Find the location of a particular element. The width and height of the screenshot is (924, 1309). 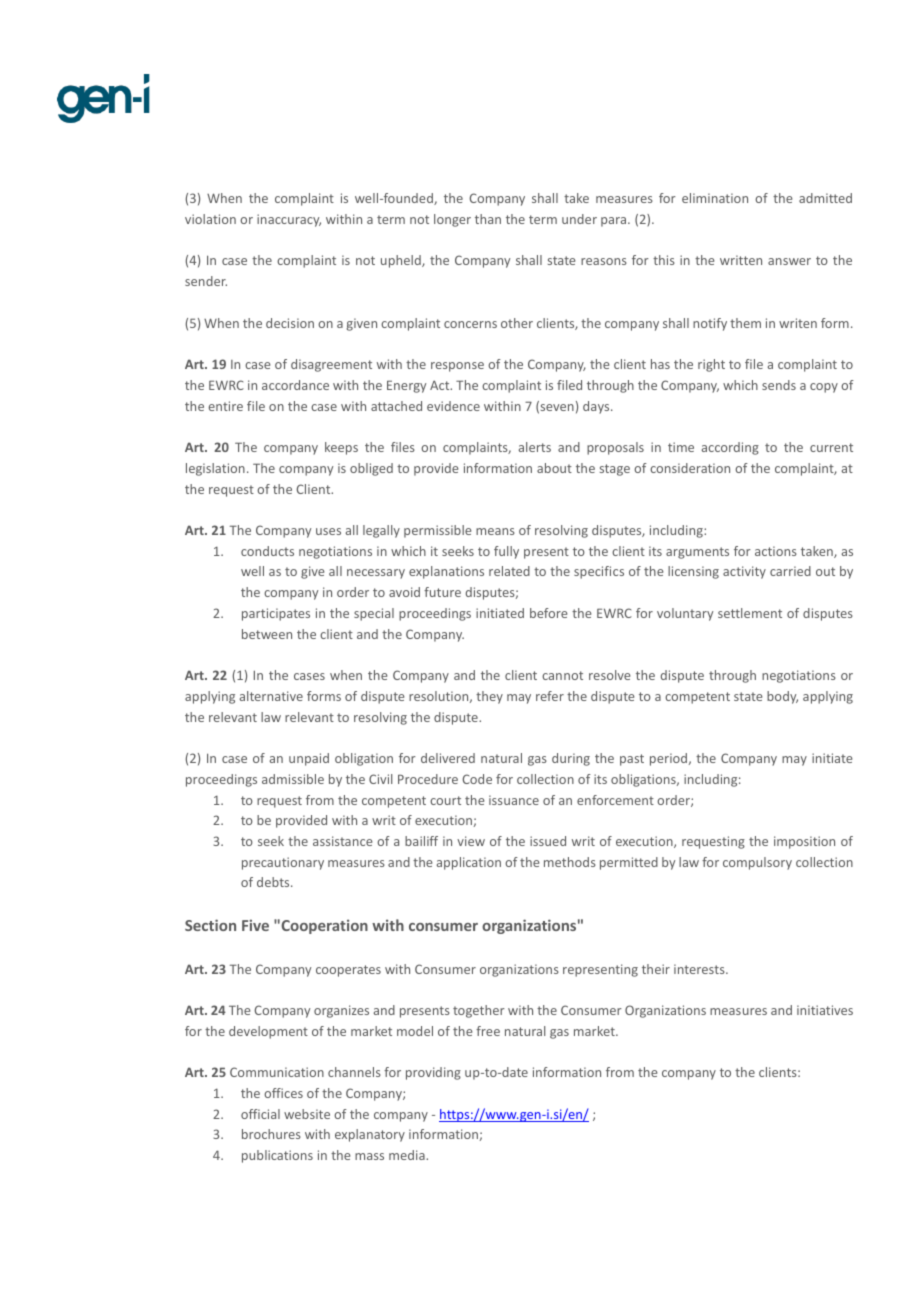

issued is located at coordinates (548, 841).
